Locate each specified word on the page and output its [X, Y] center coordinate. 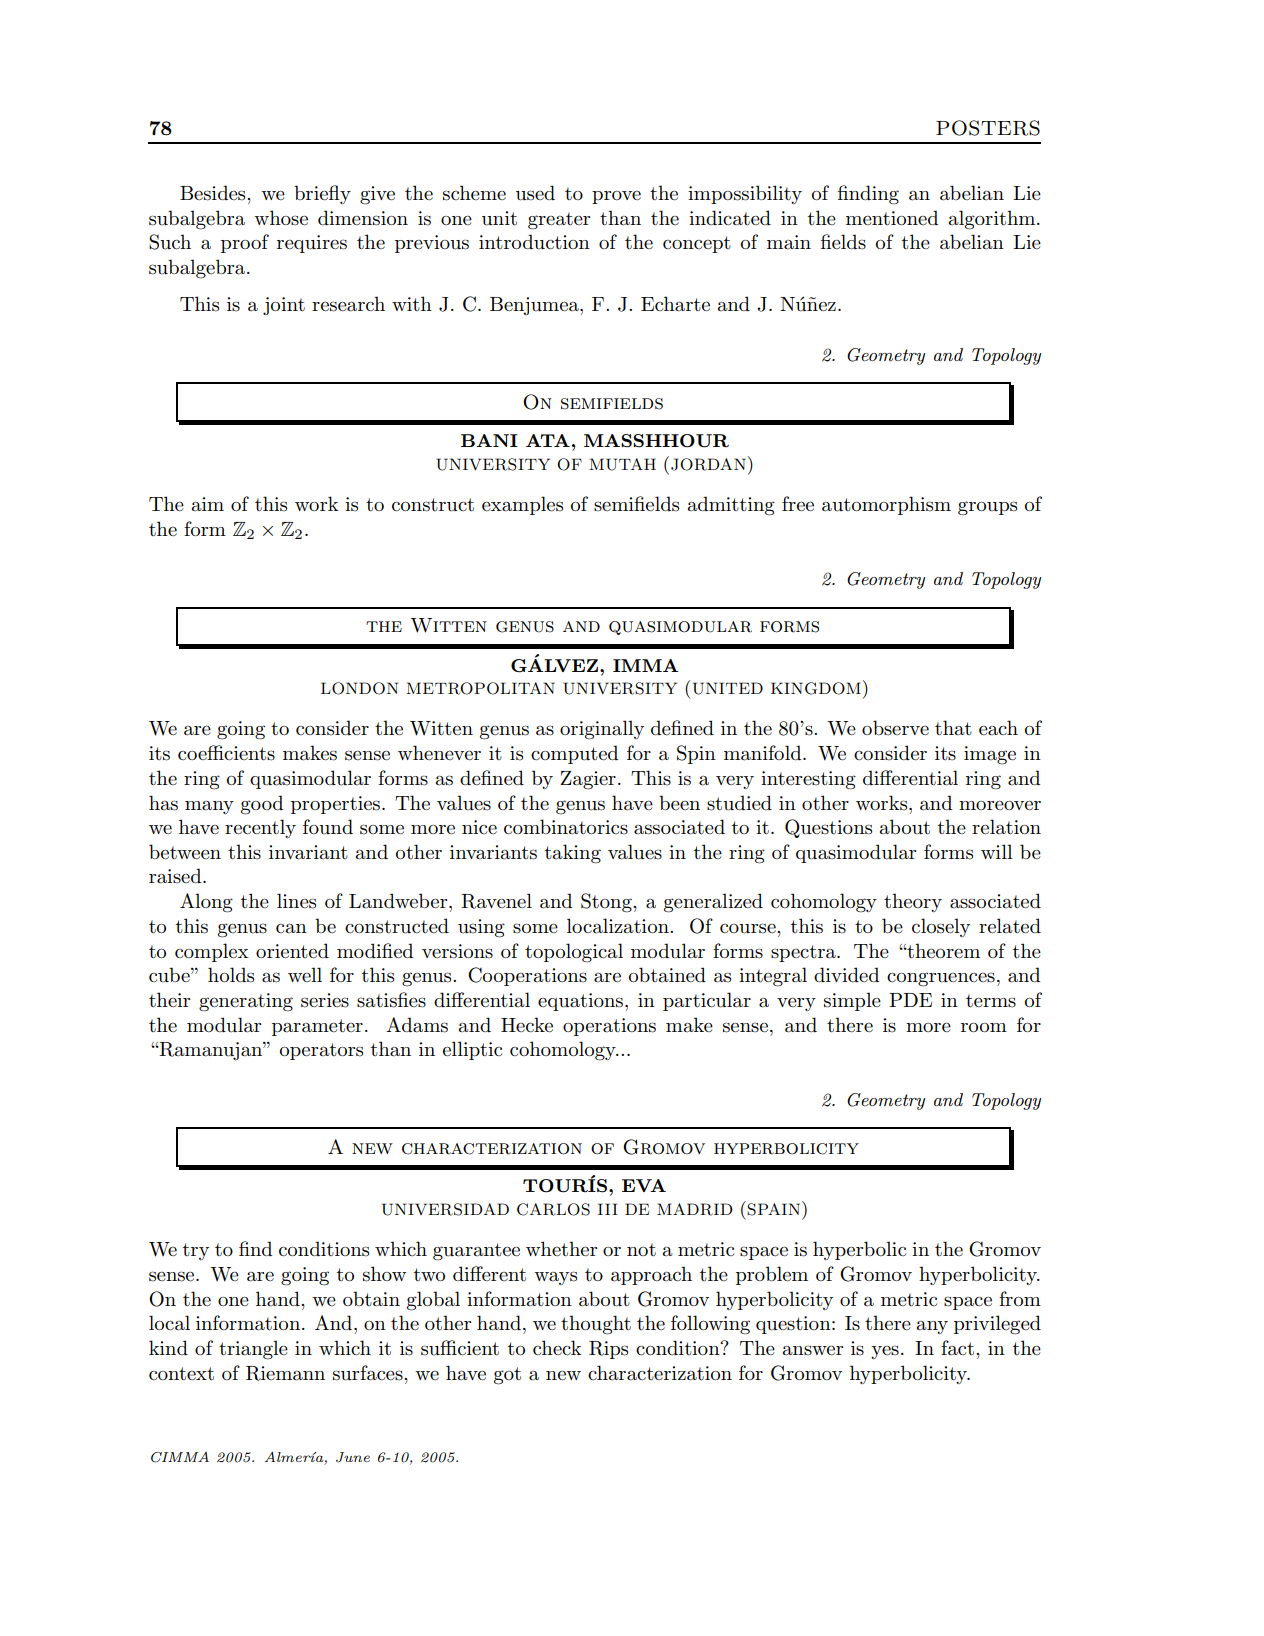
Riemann [285, 1373]
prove [616, 197]
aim [208, 504]
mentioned [892, 218]
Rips [608, 1350]
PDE [910, 1000]
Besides [214, 193]
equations [582, 1002]
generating [246, 1002]
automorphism [886, 505]
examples [522, 505]
